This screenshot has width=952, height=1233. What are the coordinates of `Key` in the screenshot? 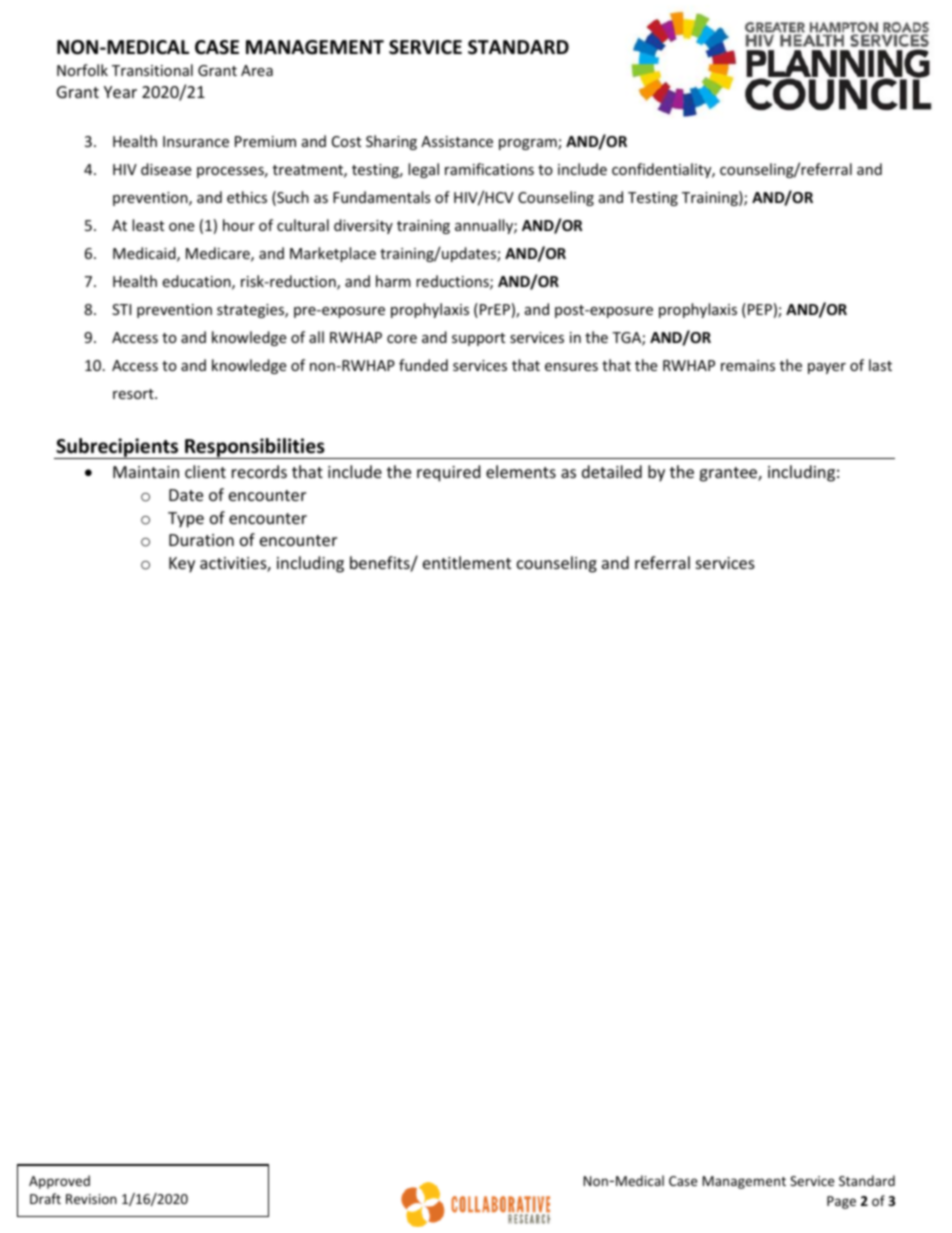 It's located at (182, 565).
